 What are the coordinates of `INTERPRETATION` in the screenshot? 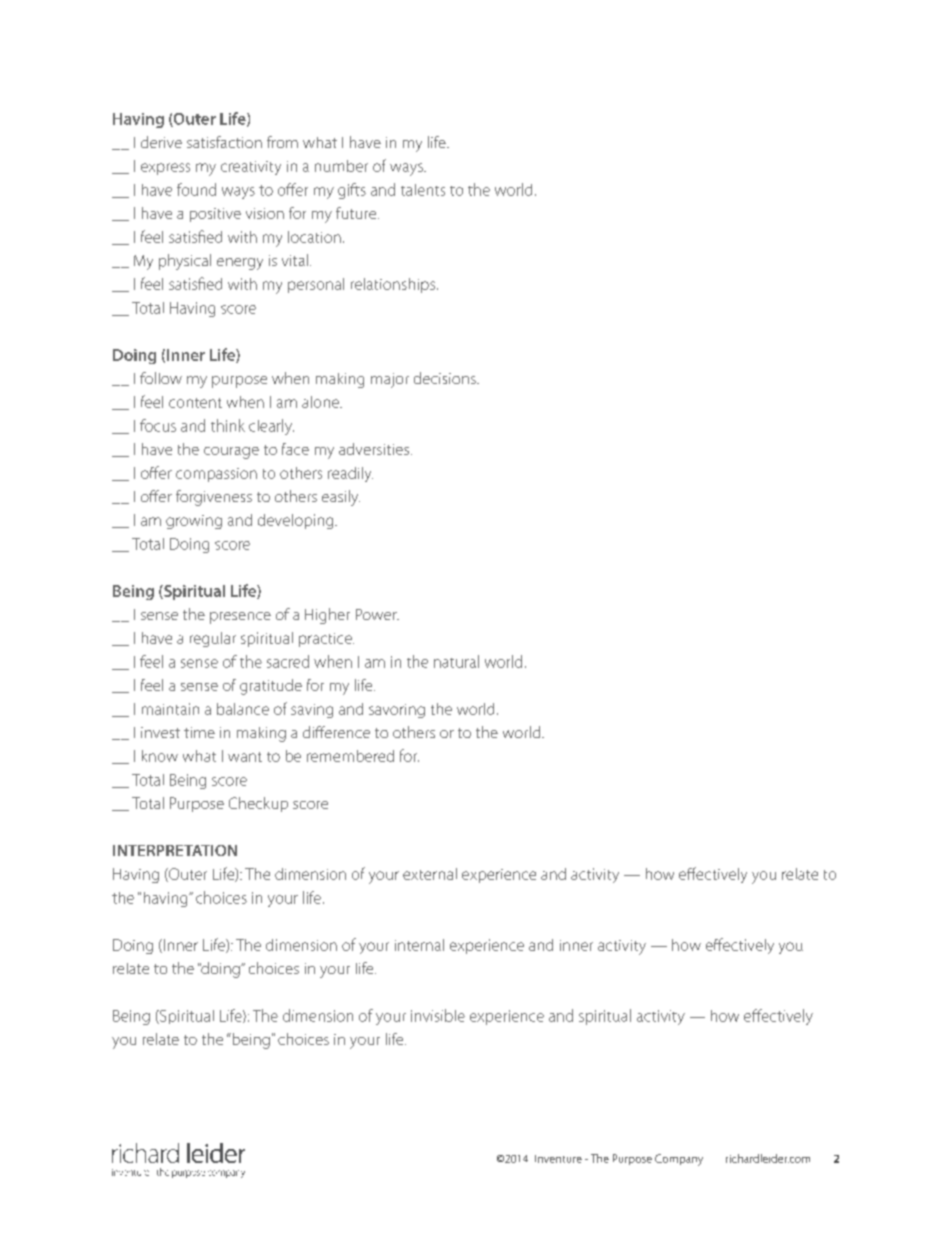 It's located at (175, 850).
